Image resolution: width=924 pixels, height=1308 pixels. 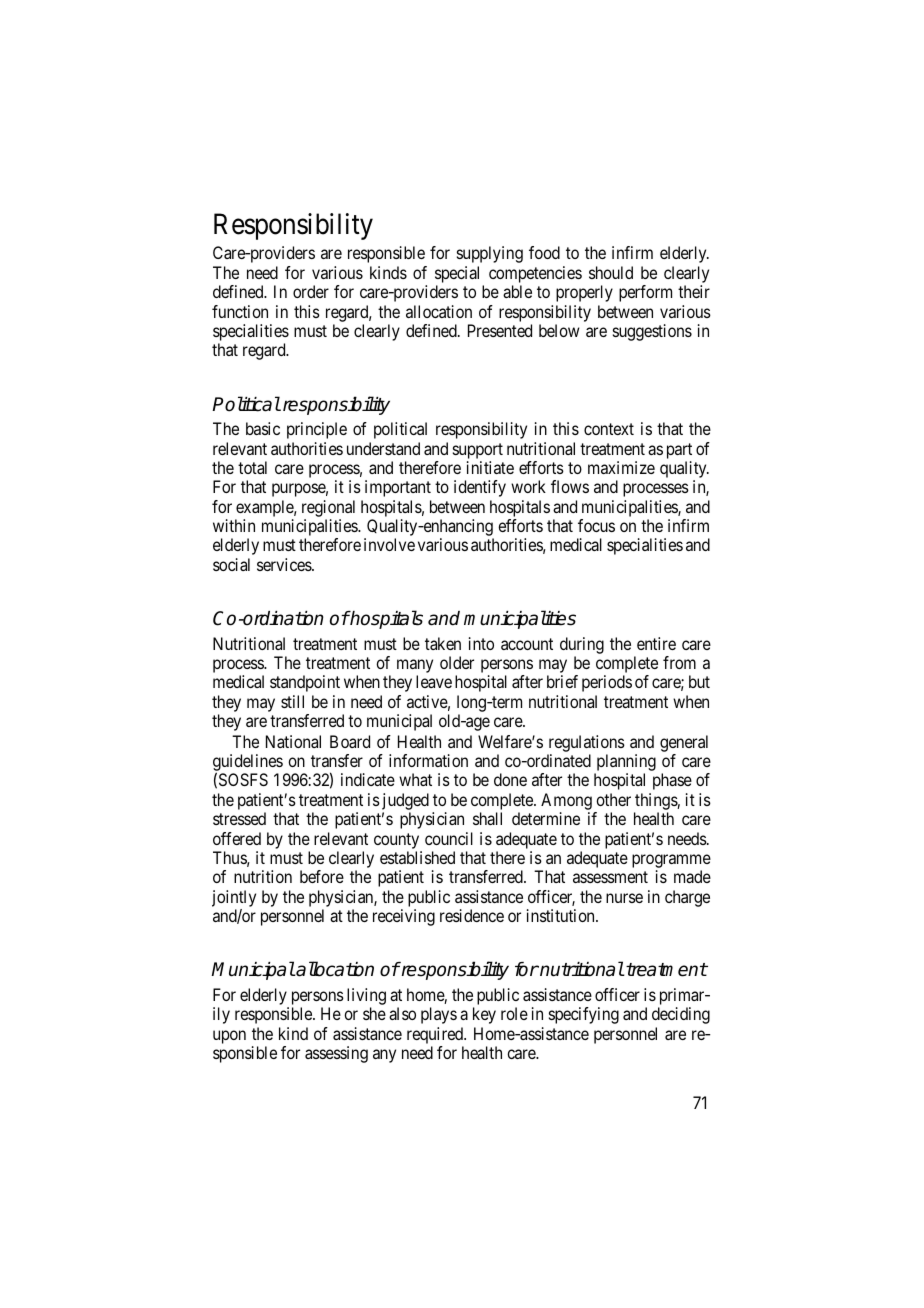 I want to click on perform, so click(x=645, y=293).
